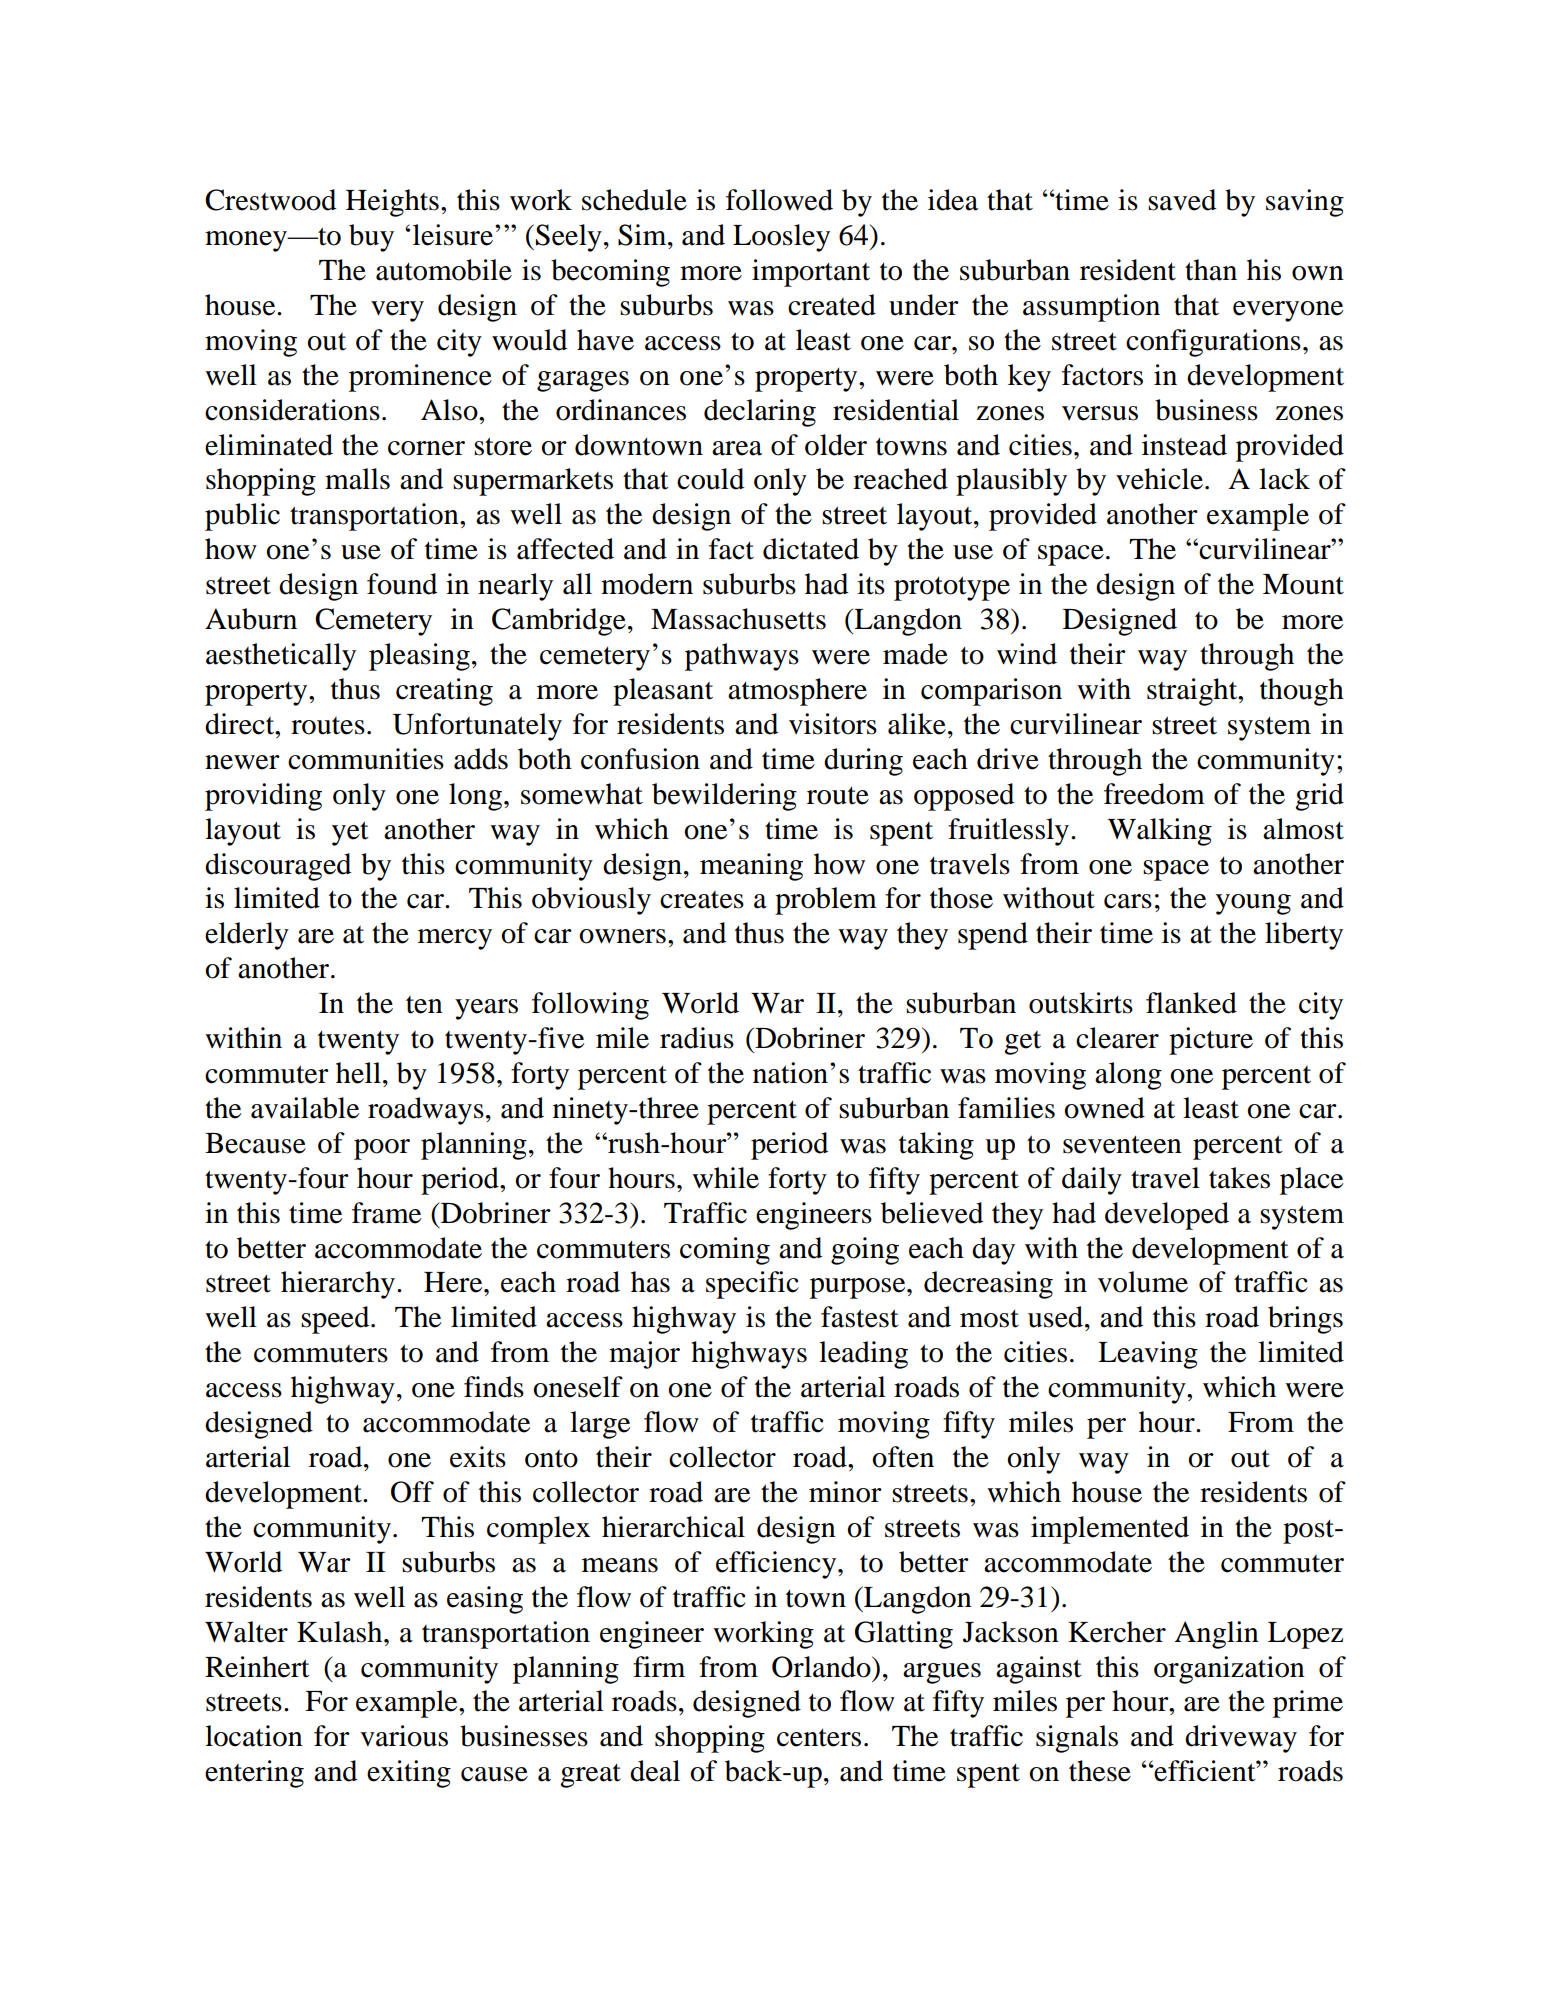  Describe the element at coordinates (1167, 1216) in the image. I see `developed` at that location.
